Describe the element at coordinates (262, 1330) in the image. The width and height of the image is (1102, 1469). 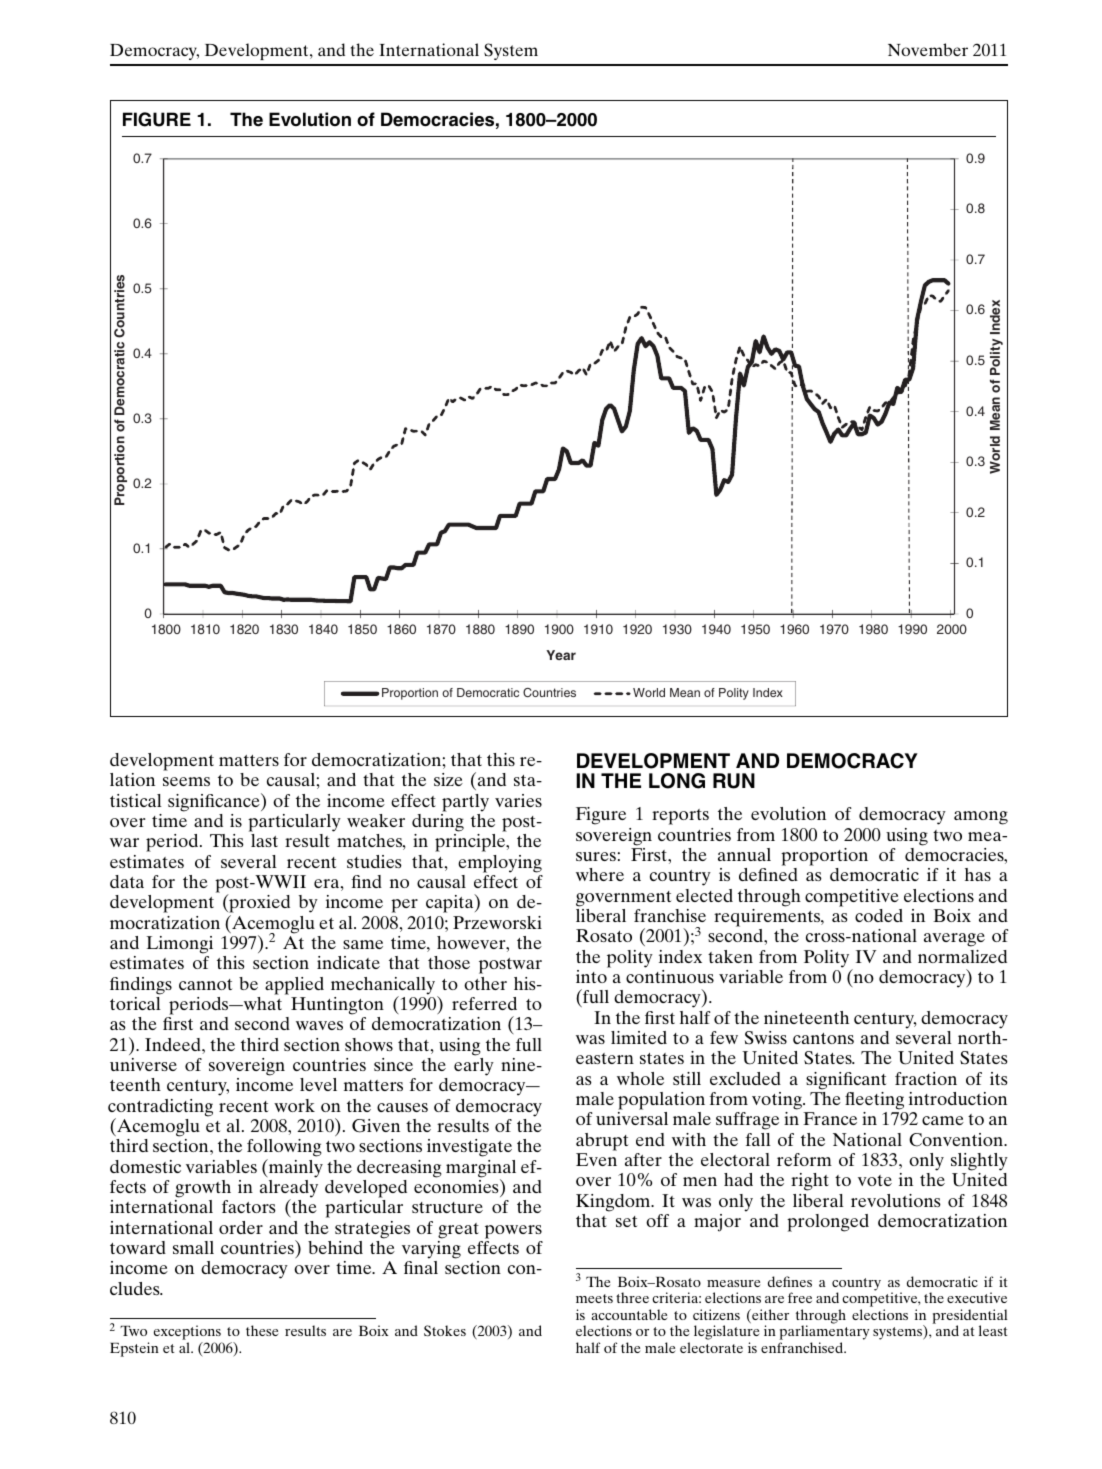
I see `these` at that location.
